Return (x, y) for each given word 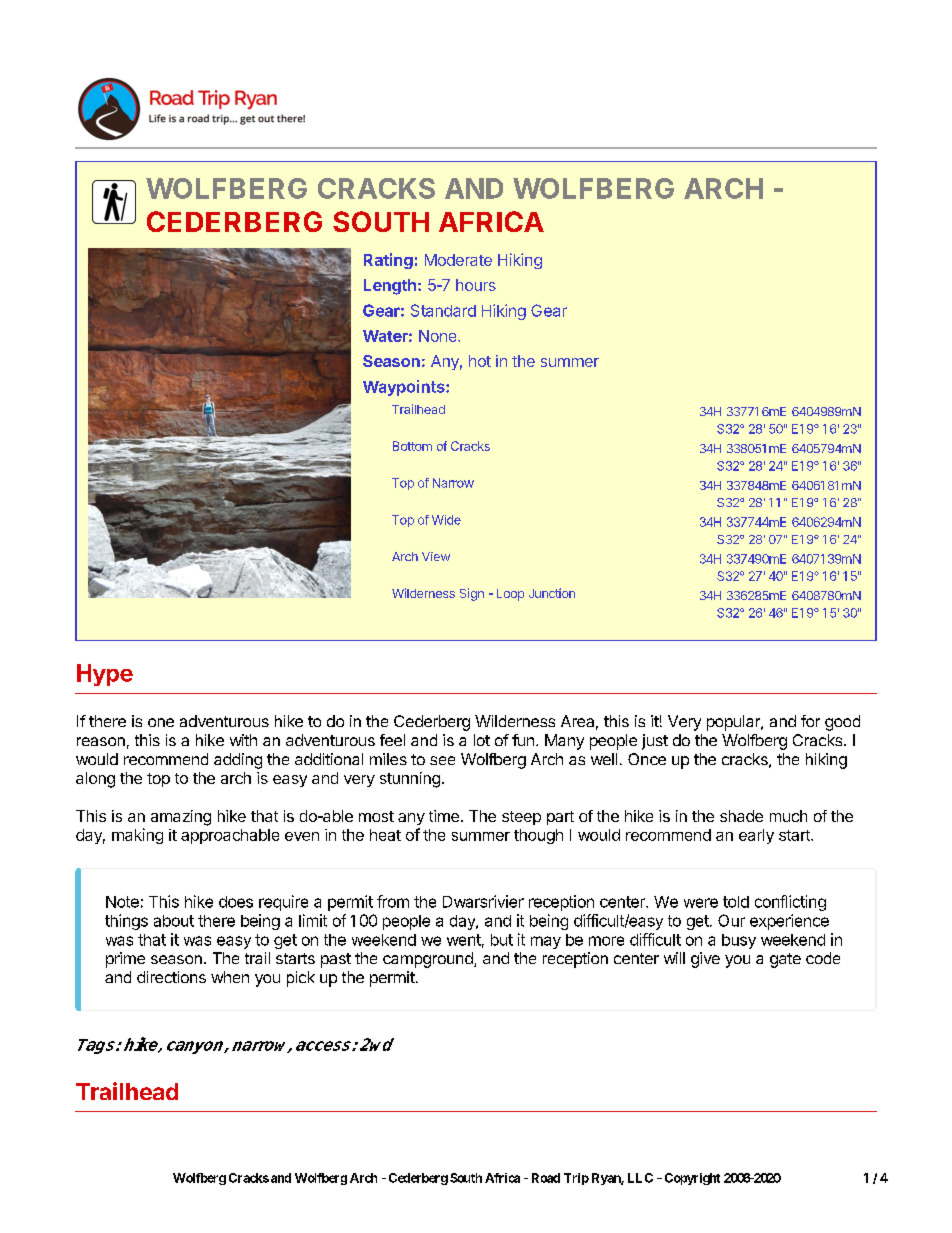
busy (739, 941)
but (502, 940)
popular (734, 723)
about (174, 921)
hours (476, 285)
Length (390, 287)
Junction (552, 593)
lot (482, 740)
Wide (446, 520)
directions (171, 977)
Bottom (412, 446)
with (243, 740)
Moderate (458, 260)
